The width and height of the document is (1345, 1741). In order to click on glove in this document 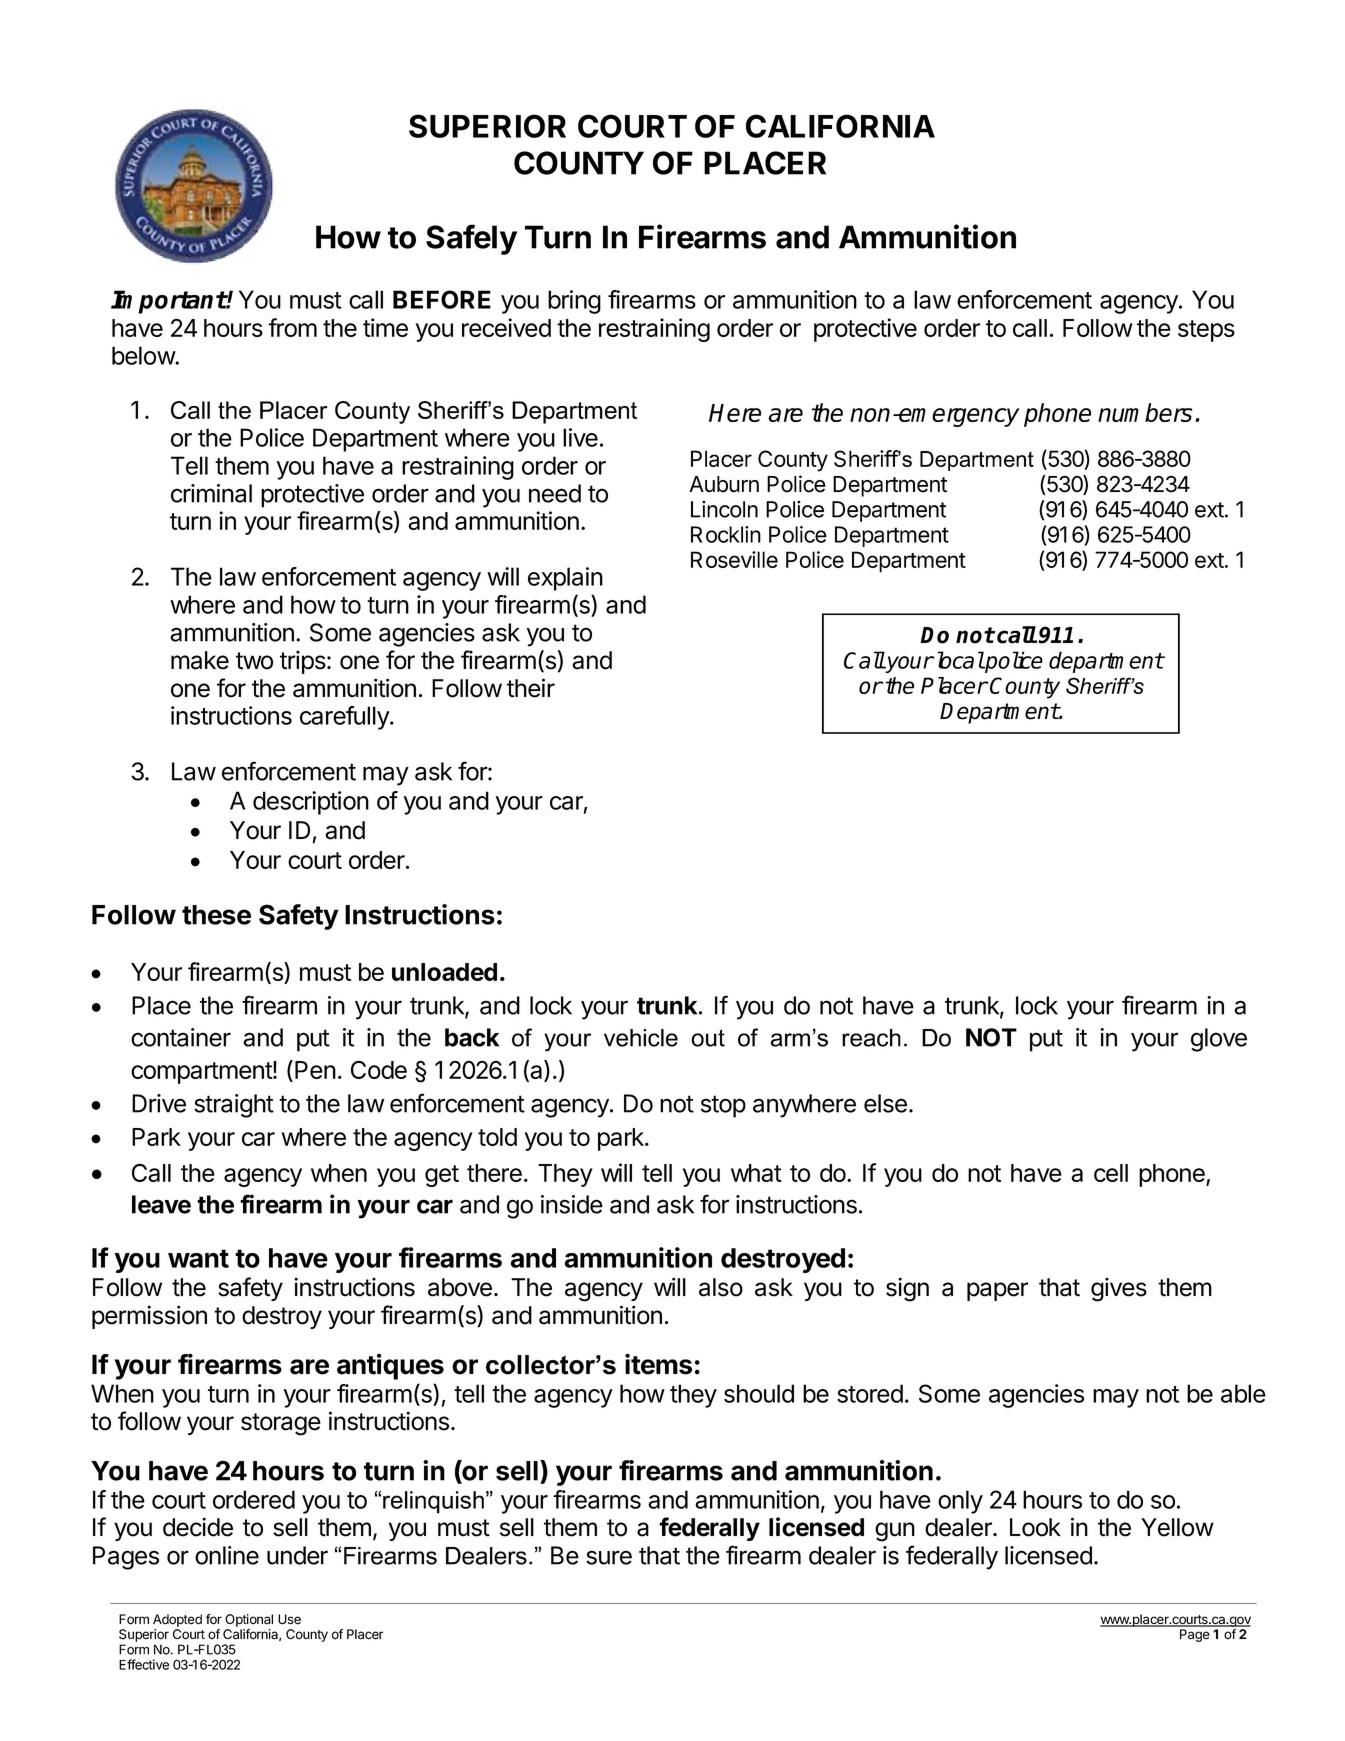, I will do `click(1219, 1040)`.
